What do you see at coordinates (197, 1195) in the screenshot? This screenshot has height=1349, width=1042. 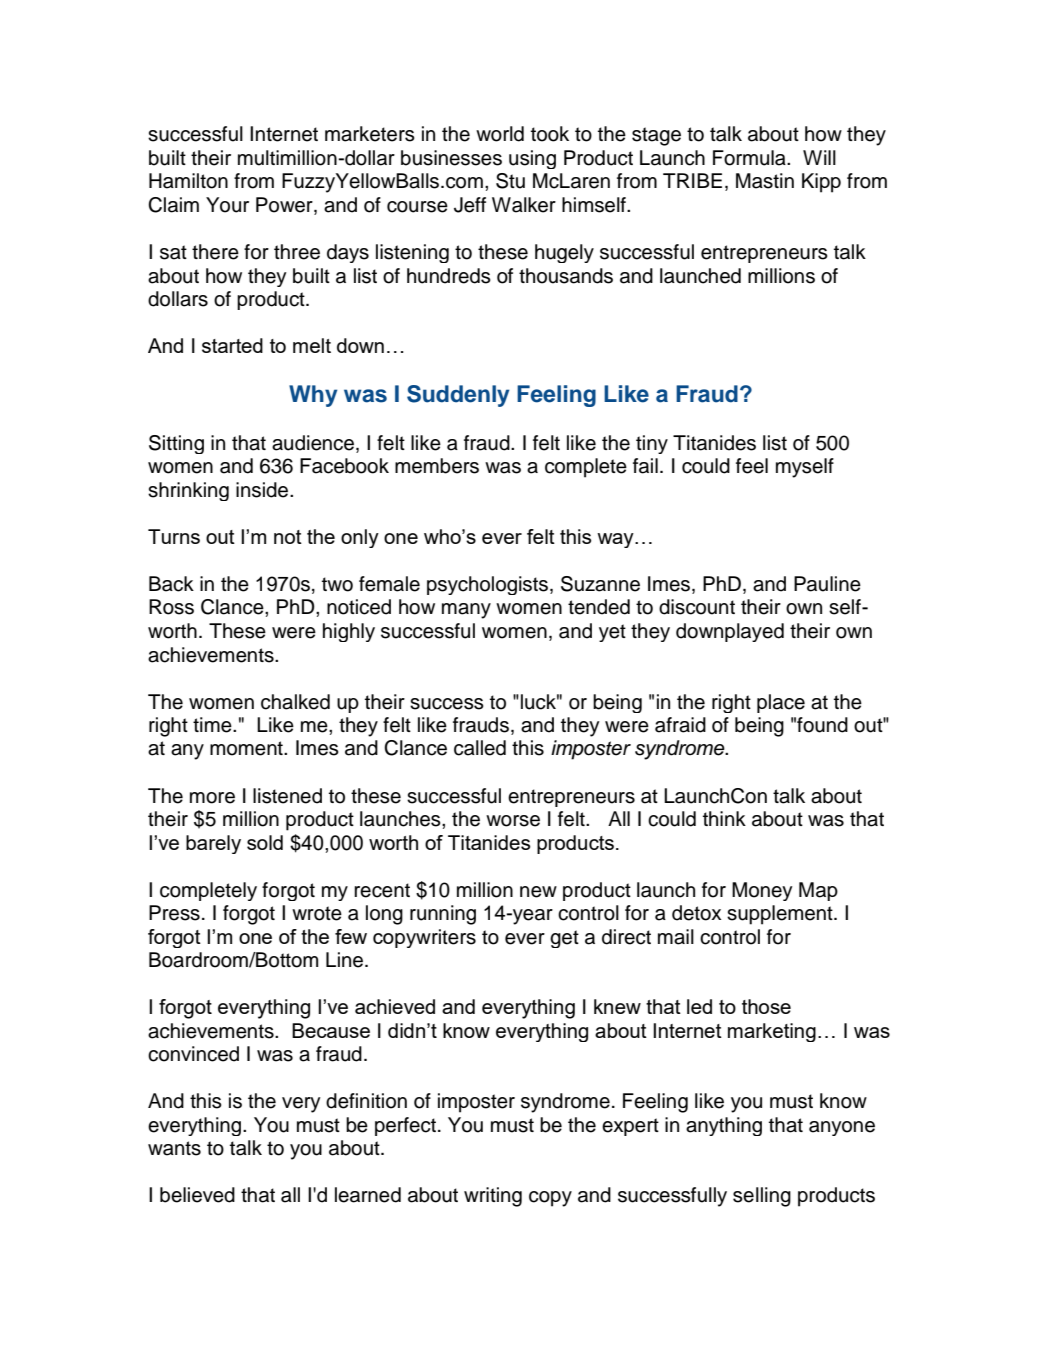 I see `believed` at bounding box center [197, 1195].
